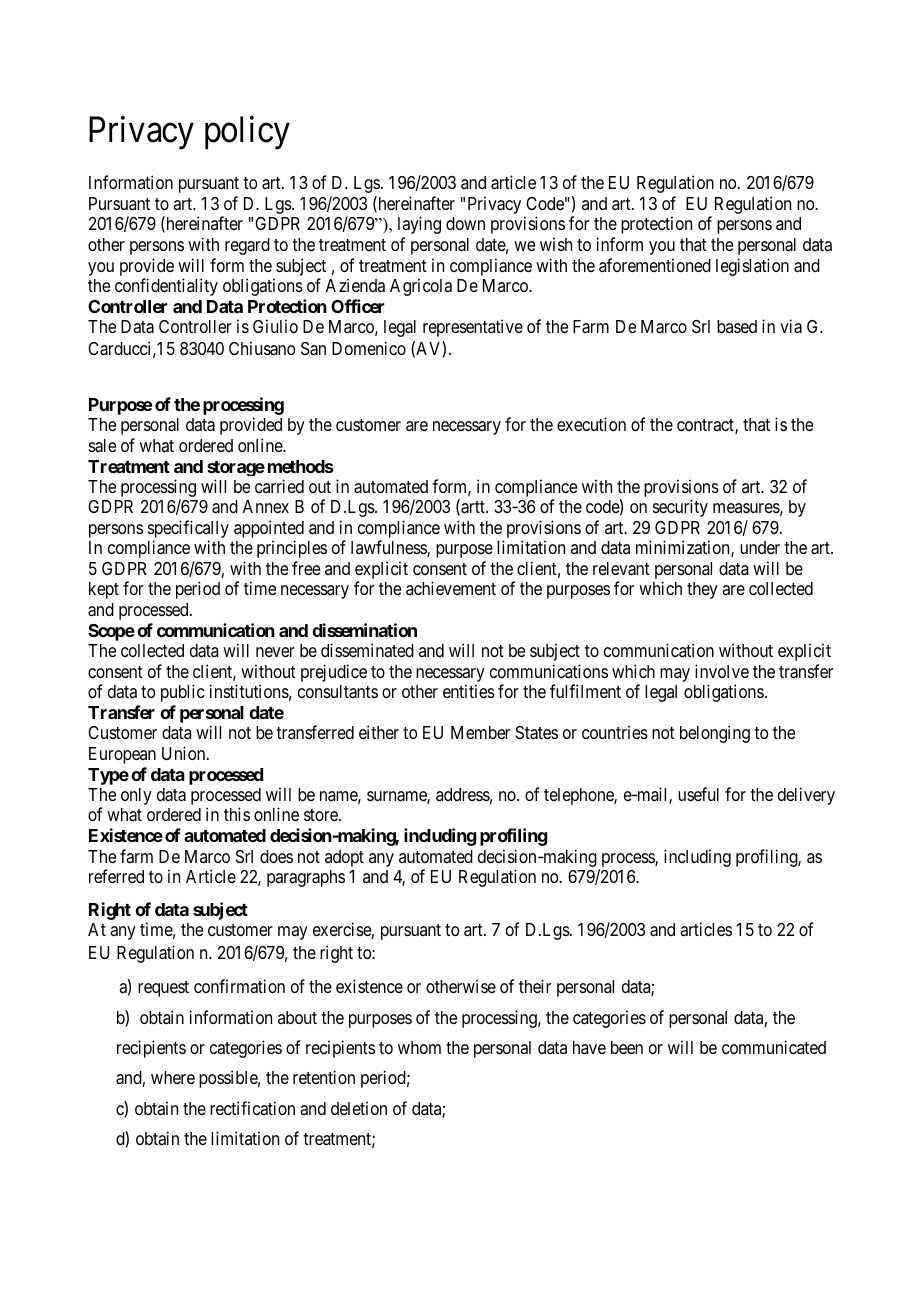  What do you see at coordinates (102, 446) in the screenshot?
I see `sale` at bounding box center [102, 446].
